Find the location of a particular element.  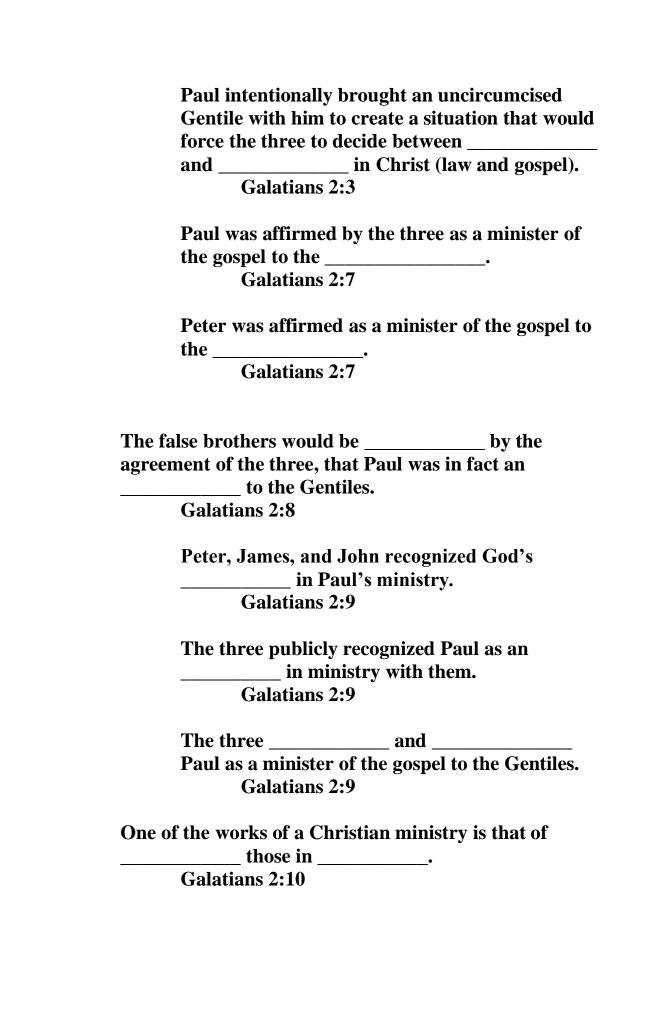

law is located at coordinates (456, 165).
